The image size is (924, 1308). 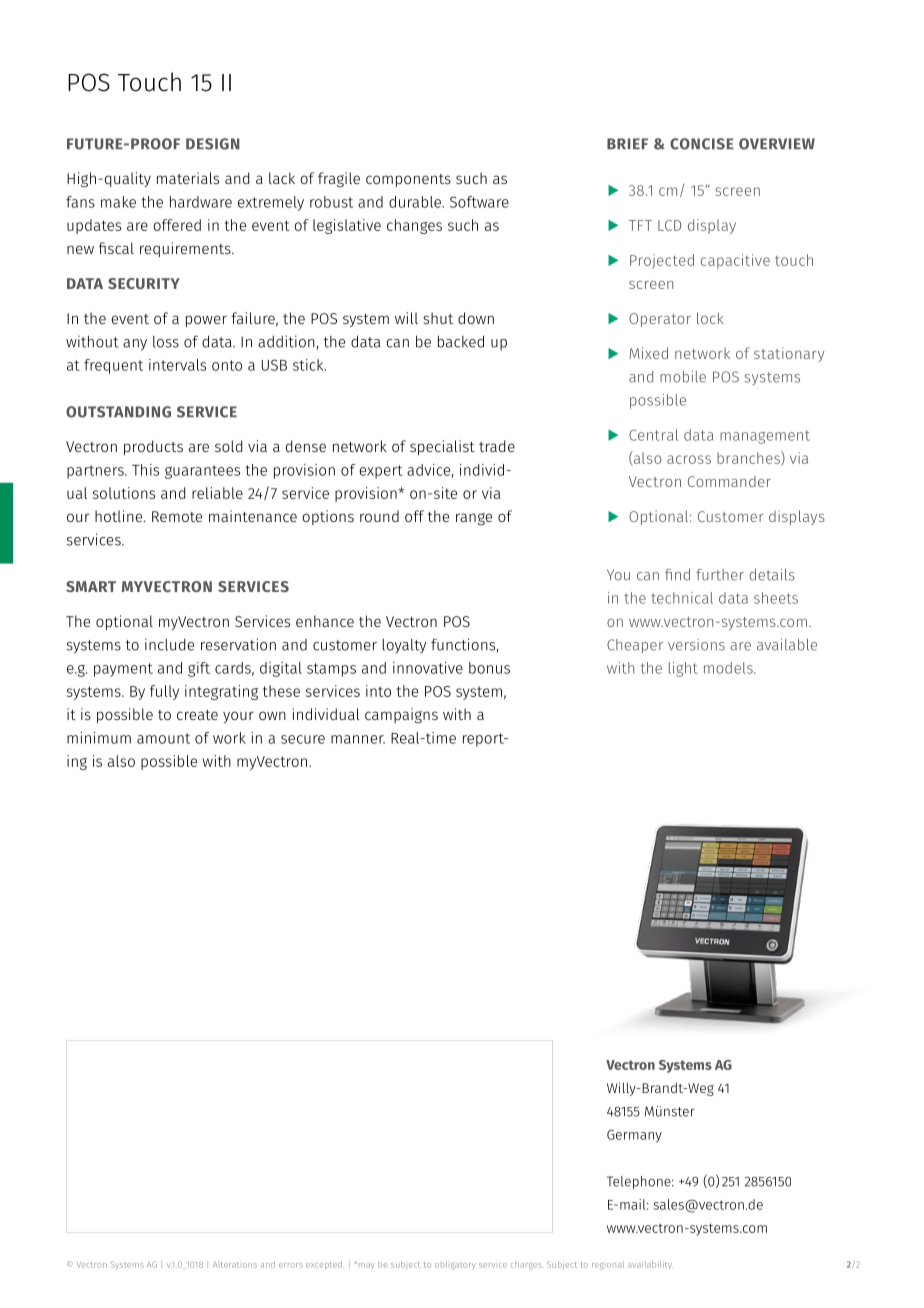 I want to click on materials, so click(x=188, y=178).
